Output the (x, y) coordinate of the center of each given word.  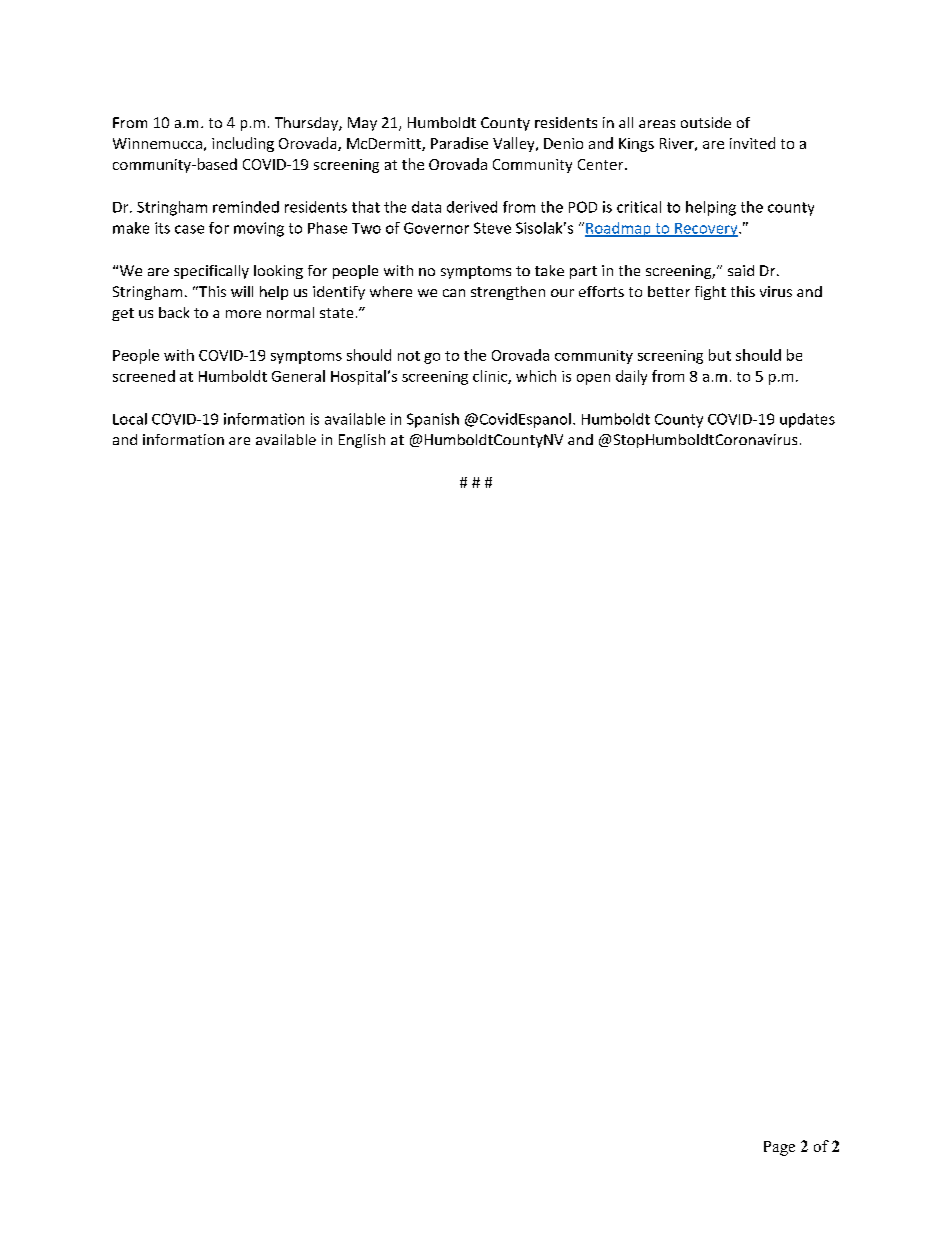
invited (752, 143)
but (720, 355)
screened (144, 376)
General (298, 376)
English (362, 441)
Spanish (433, 420)
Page (779, 1148)
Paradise (459, 143)
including (243, 144)
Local (130, 419)
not (409, 356)
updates (807, 420)
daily (631, 377)
